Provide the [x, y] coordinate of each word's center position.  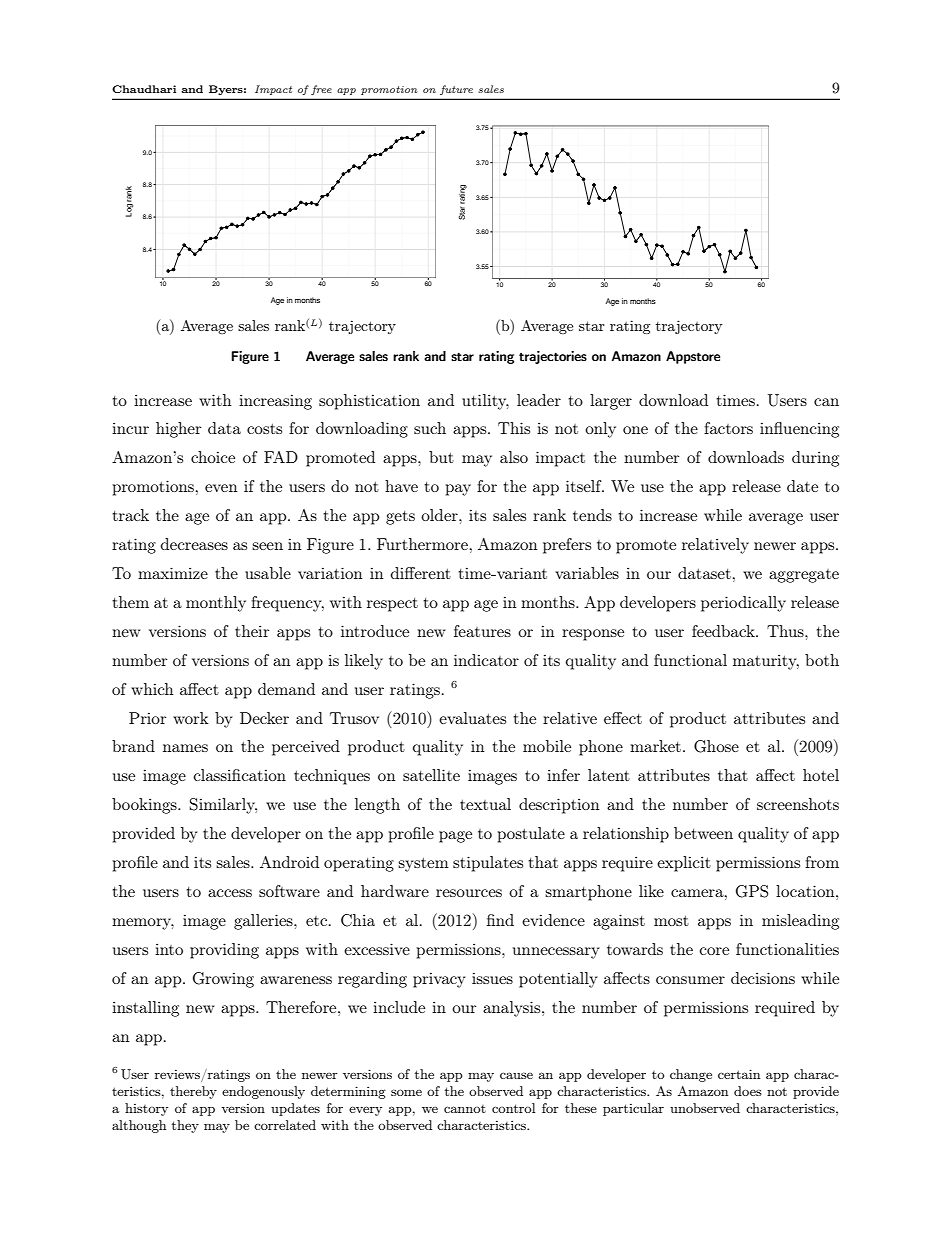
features [482, 631]
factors [728, 428]
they [185, 1126]
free [321, 90]
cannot [465, 1109]
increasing [275, 402]
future [456, 90]
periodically [743, 604]
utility [485, 402]
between [703, 833]
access [230, 893]
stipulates [488, 864]
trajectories [553, 357]
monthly [216, 604]
